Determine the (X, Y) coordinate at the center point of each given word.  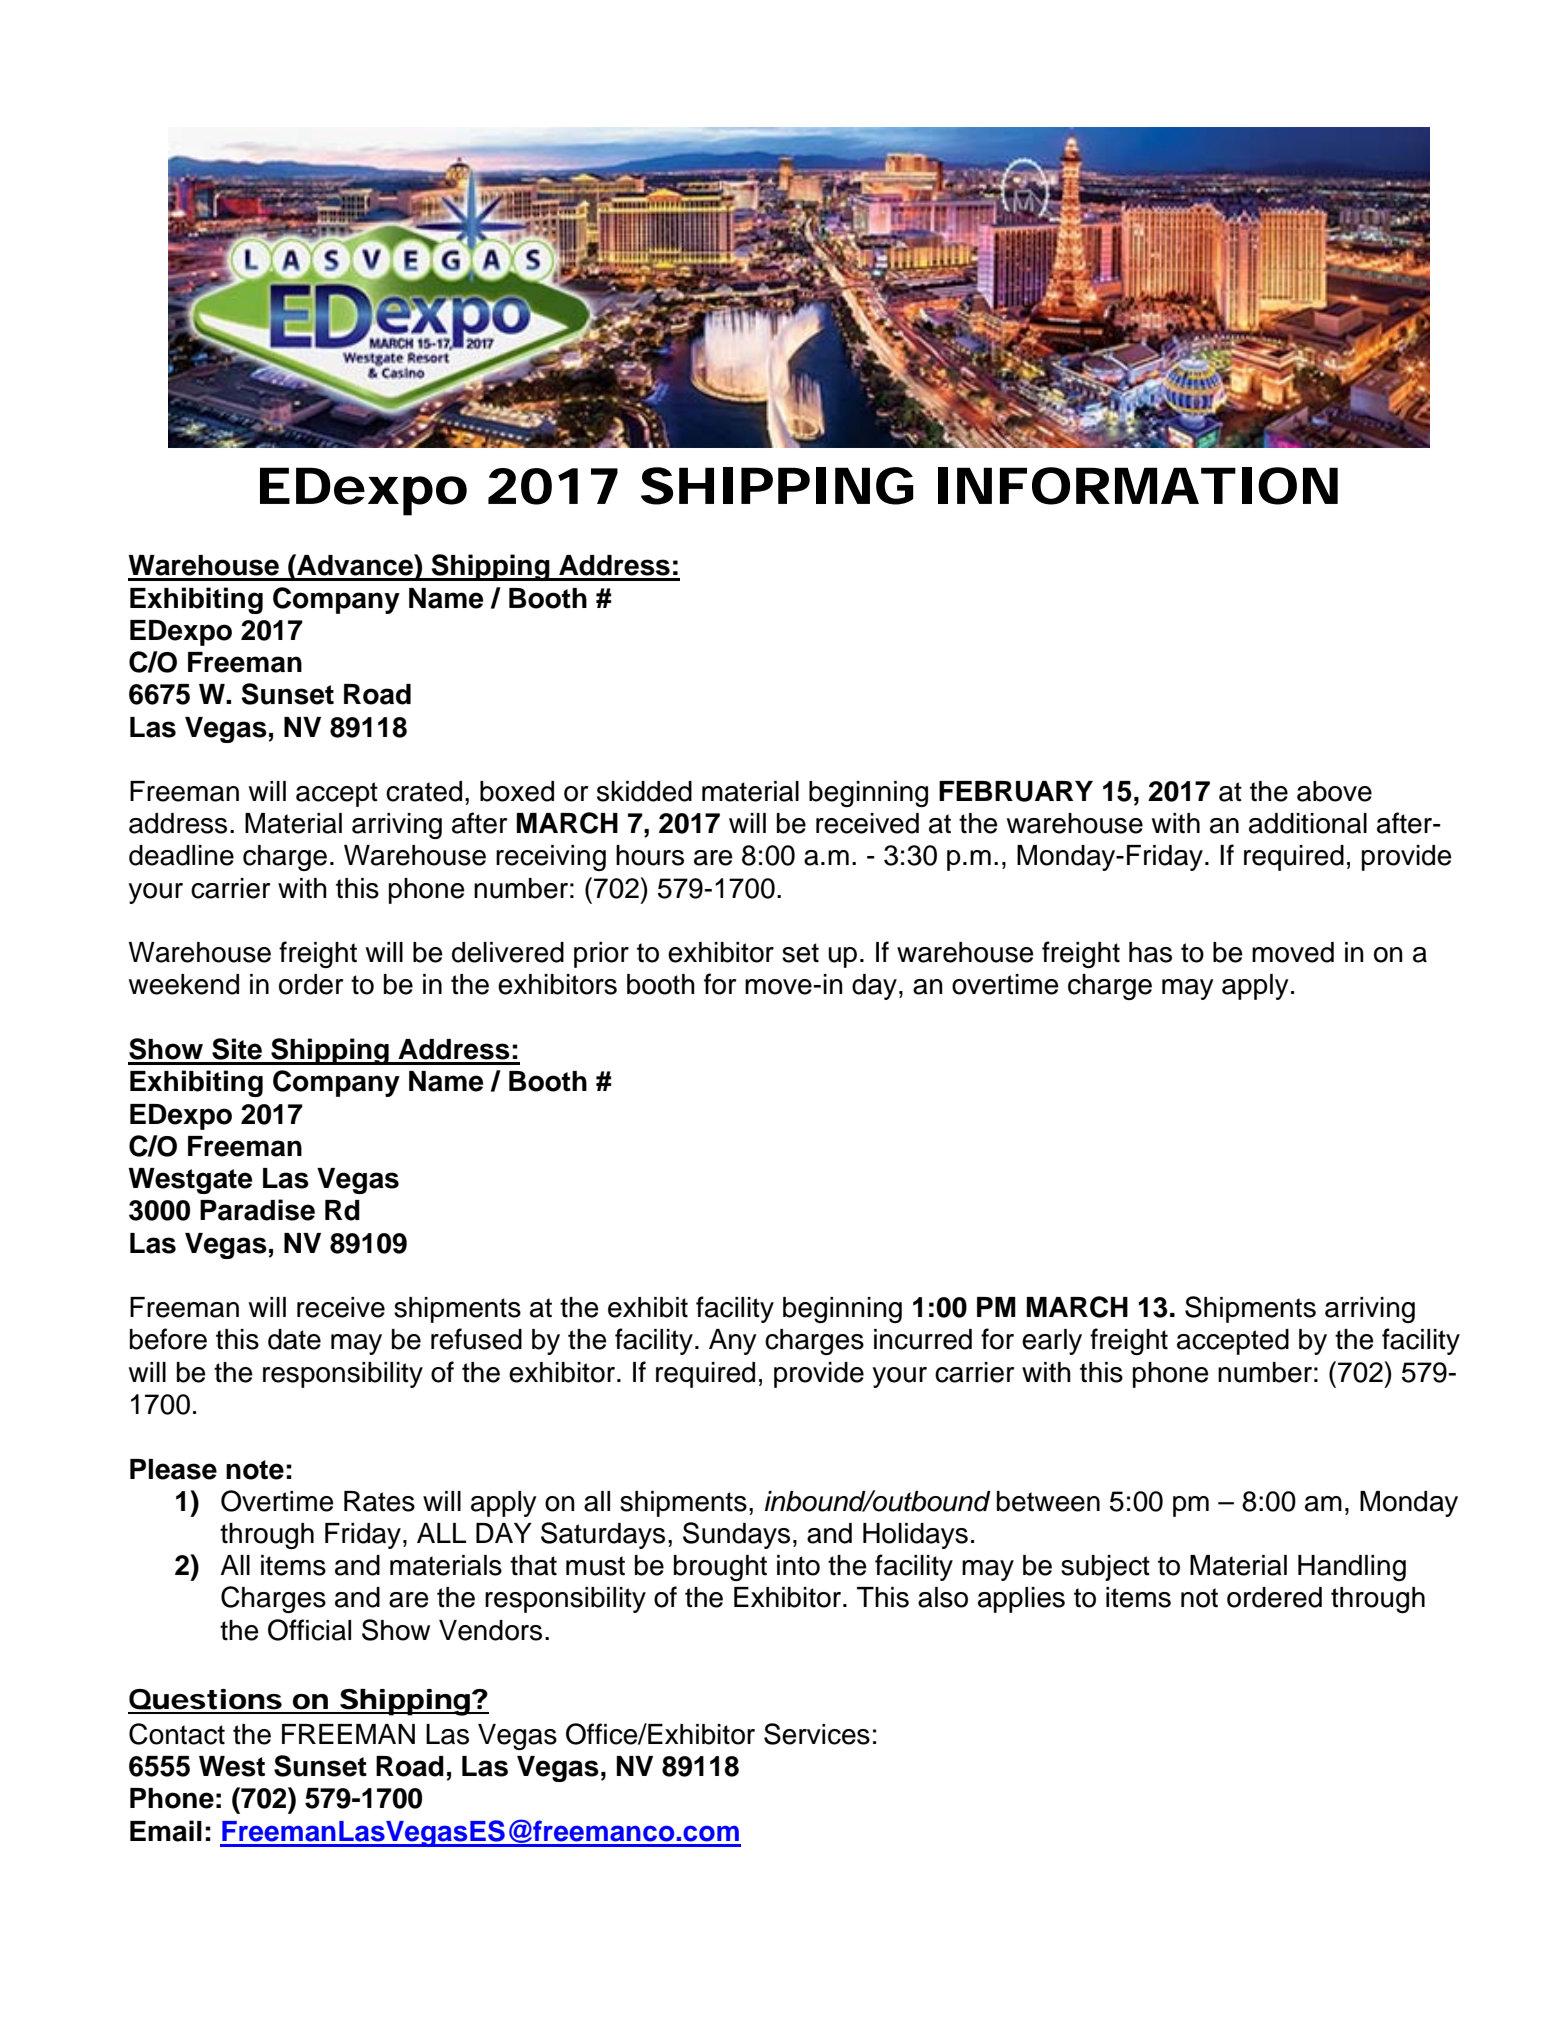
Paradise (257, 1210)
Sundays (736, 1535)
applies (1021, 1600)
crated (424, 791)
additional (1308, 823)
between (1048, 1501)
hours (650, 855)
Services (817, 1734)
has (1150, 952)
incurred (923, 1339)
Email (166, 1831)
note (255, 1470)
